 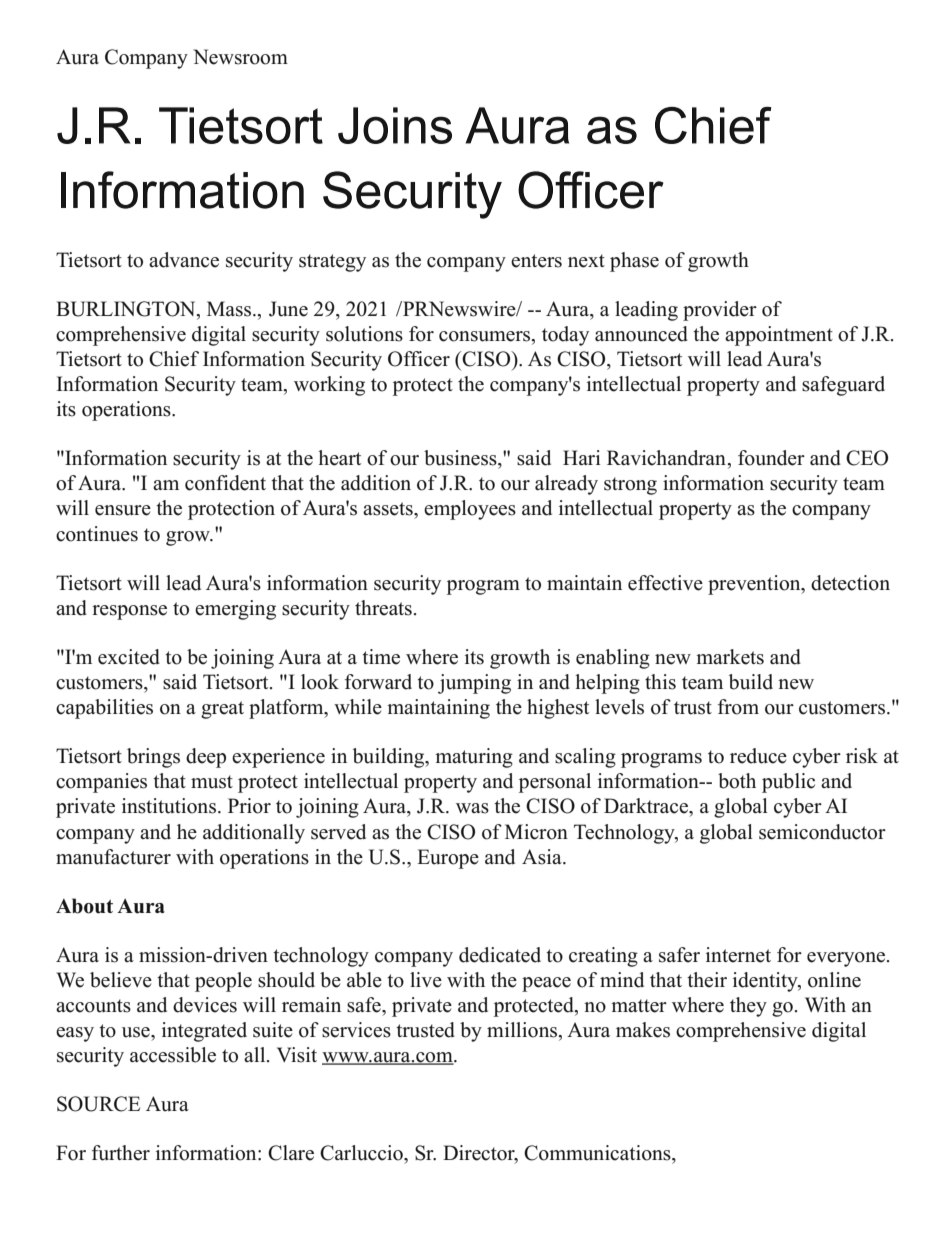 I want to click on phase, so click(x=634, y=262).
